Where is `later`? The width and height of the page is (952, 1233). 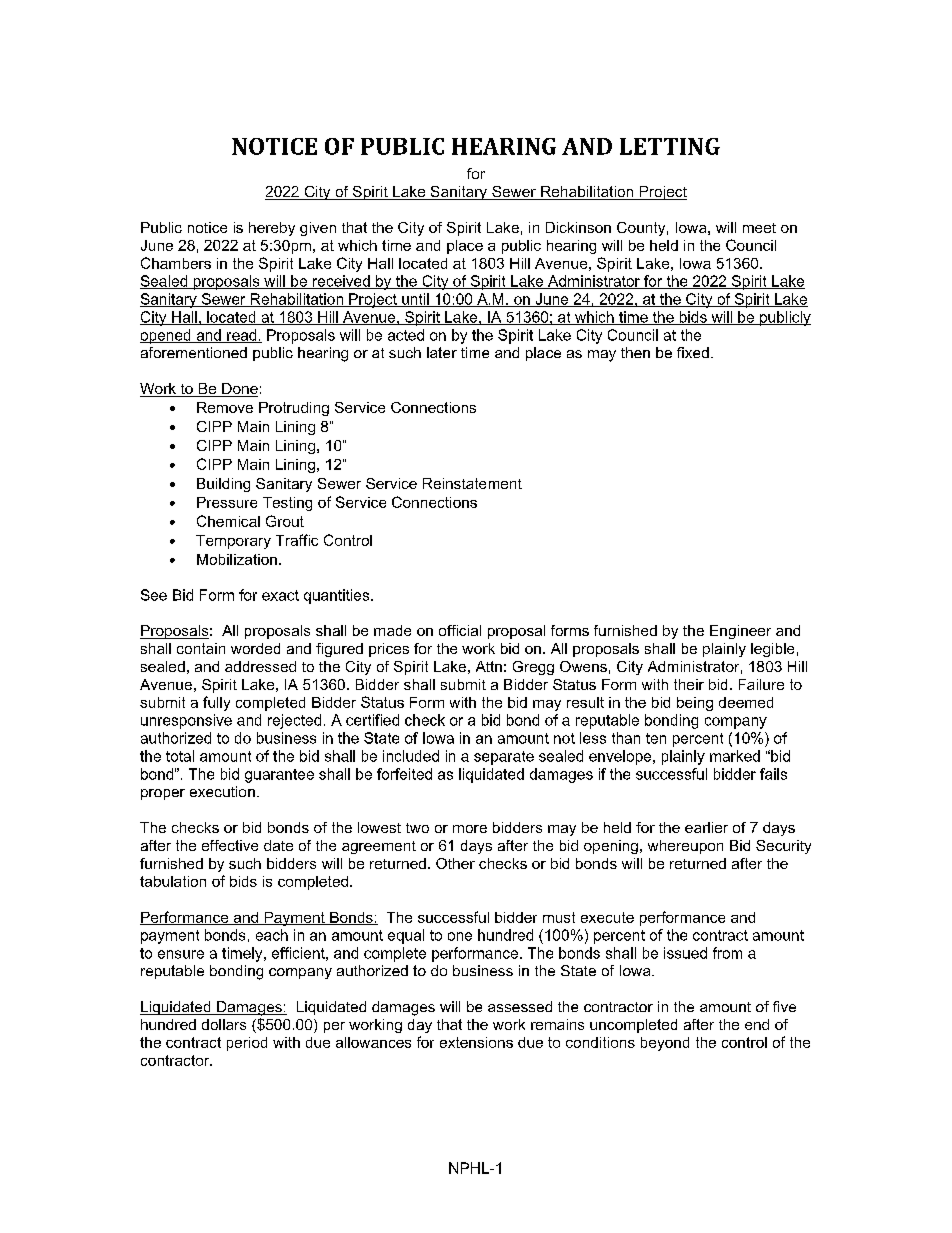 later is located at coordinates (442, 352).
